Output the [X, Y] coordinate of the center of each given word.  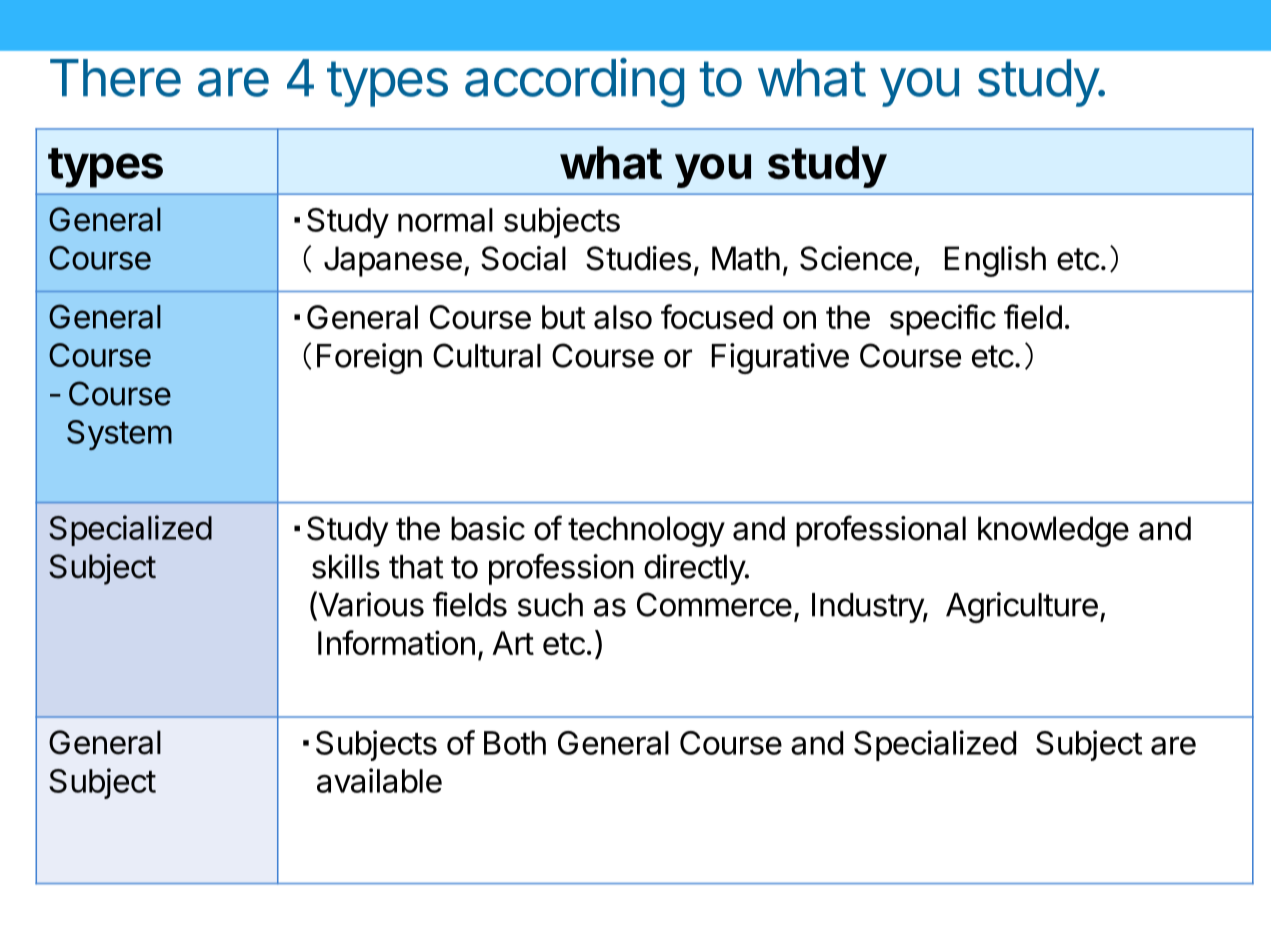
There [115, 78]
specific [943, 320]
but [564, 317]
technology [646, 531]
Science [856, 258]
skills [346, 566]
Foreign [369, 358]
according [574, 83]
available [379, 780]
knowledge [1053, 531]
